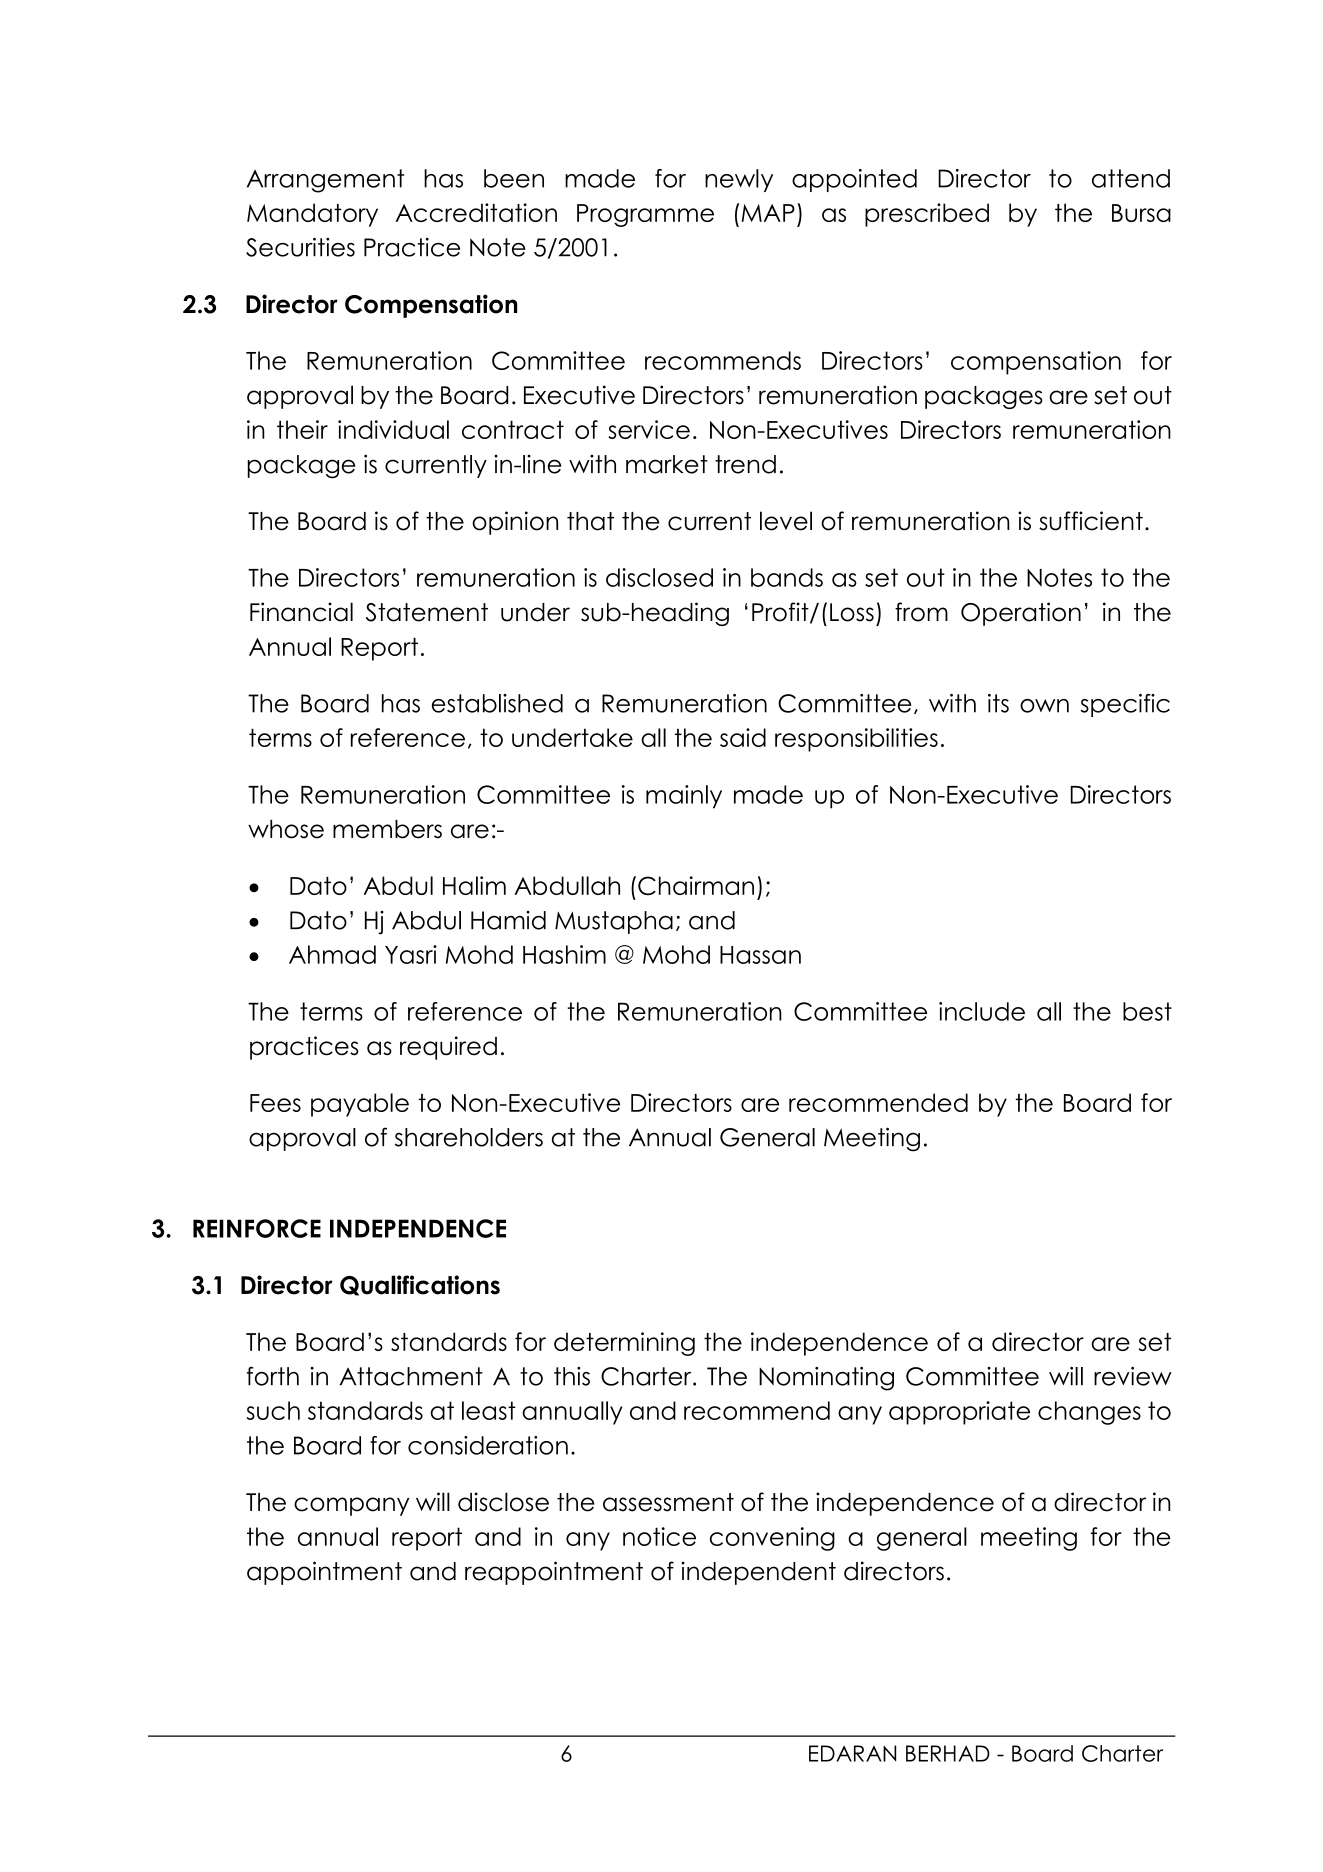 Image resolution: width=1323 pixels, height=1872 pixels. Describe the element at coordinates (982, 1011) in the screenshot. I see `include` at that location.
